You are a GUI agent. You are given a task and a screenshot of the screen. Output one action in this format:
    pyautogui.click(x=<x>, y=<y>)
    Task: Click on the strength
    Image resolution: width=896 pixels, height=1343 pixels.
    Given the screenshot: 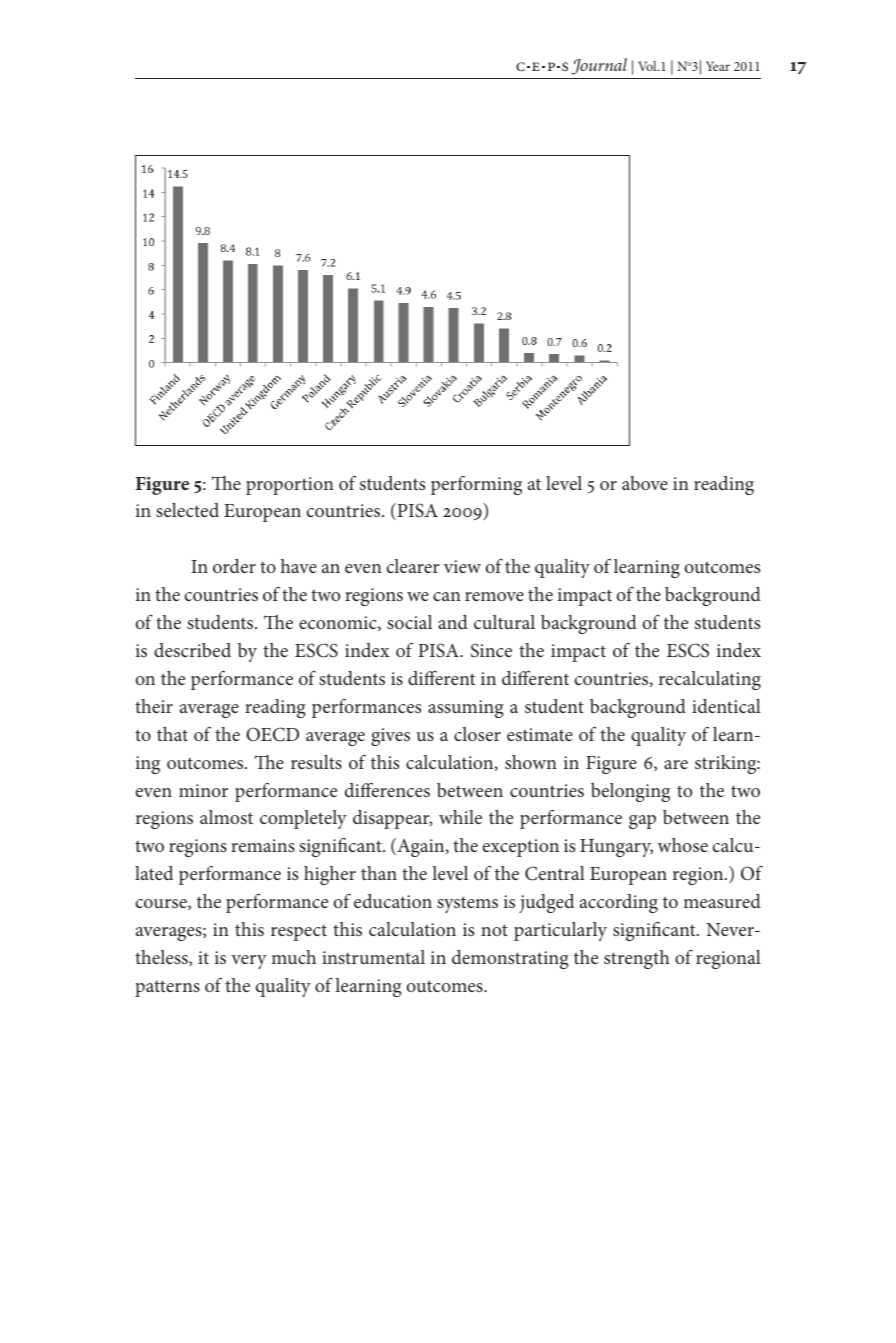 What is the action you would take?
    pyautogui.click(x=637, y=959)
